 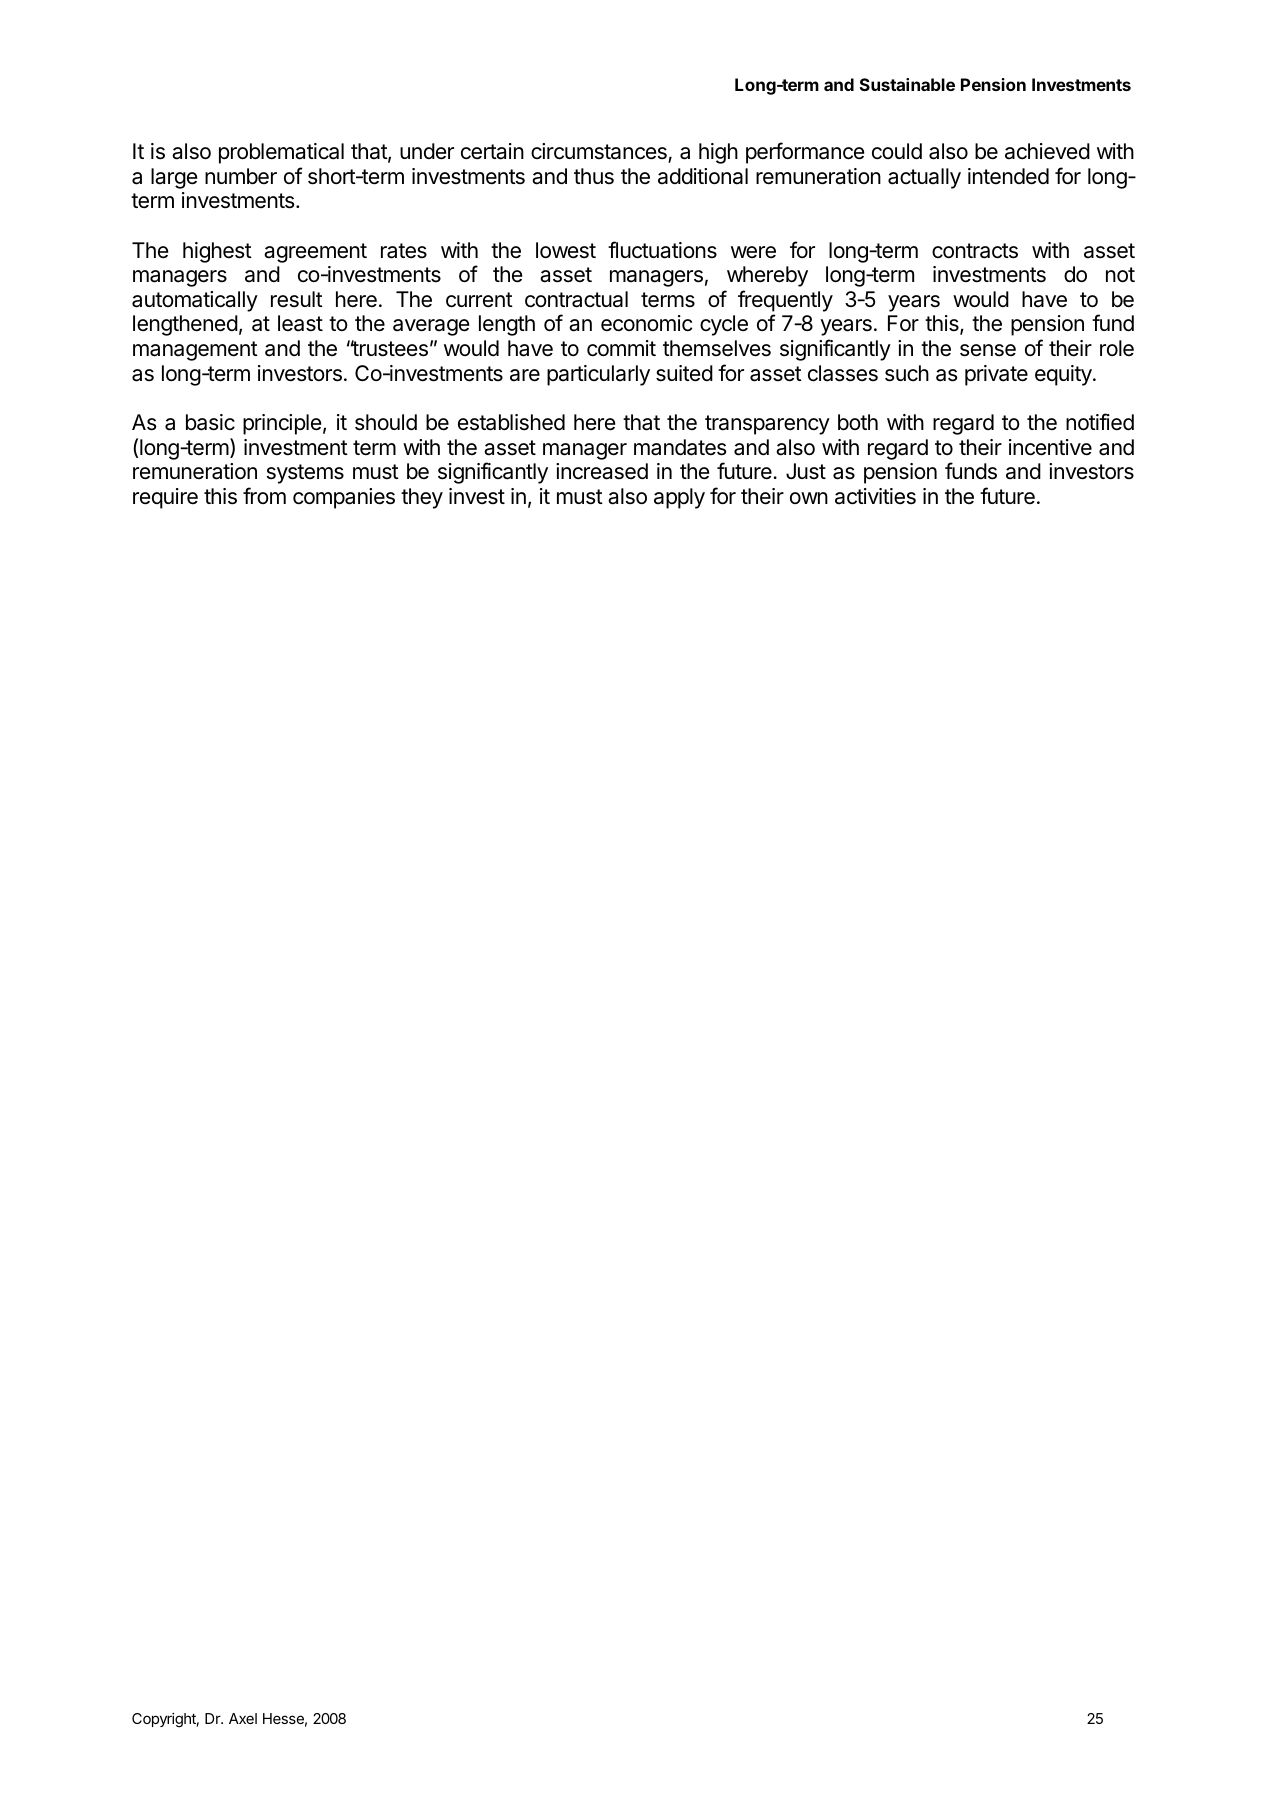 I want to click on circumstances, so click(x=600, y=152).
